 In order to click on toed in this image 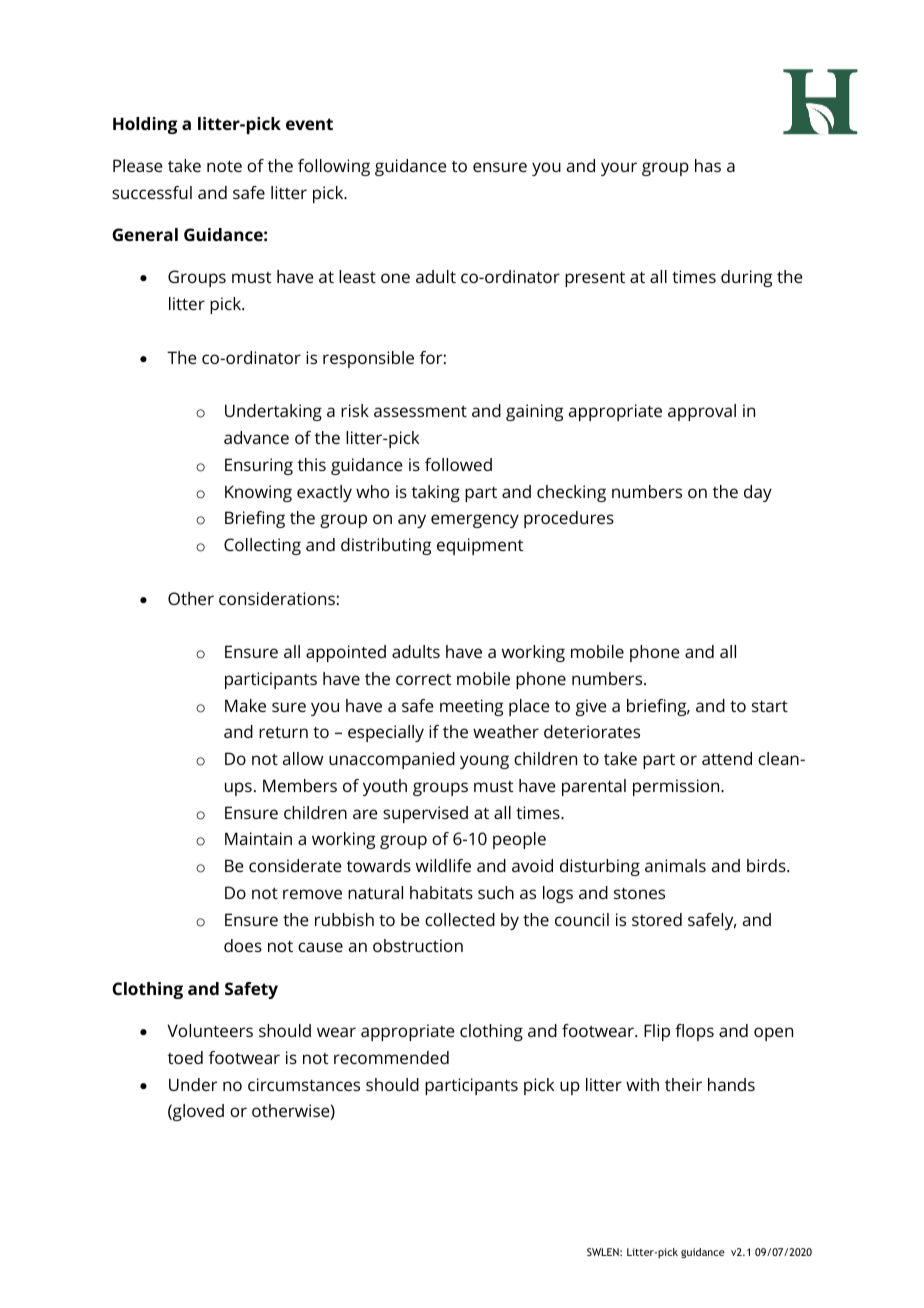, I will do `click(185, 1057)`.
